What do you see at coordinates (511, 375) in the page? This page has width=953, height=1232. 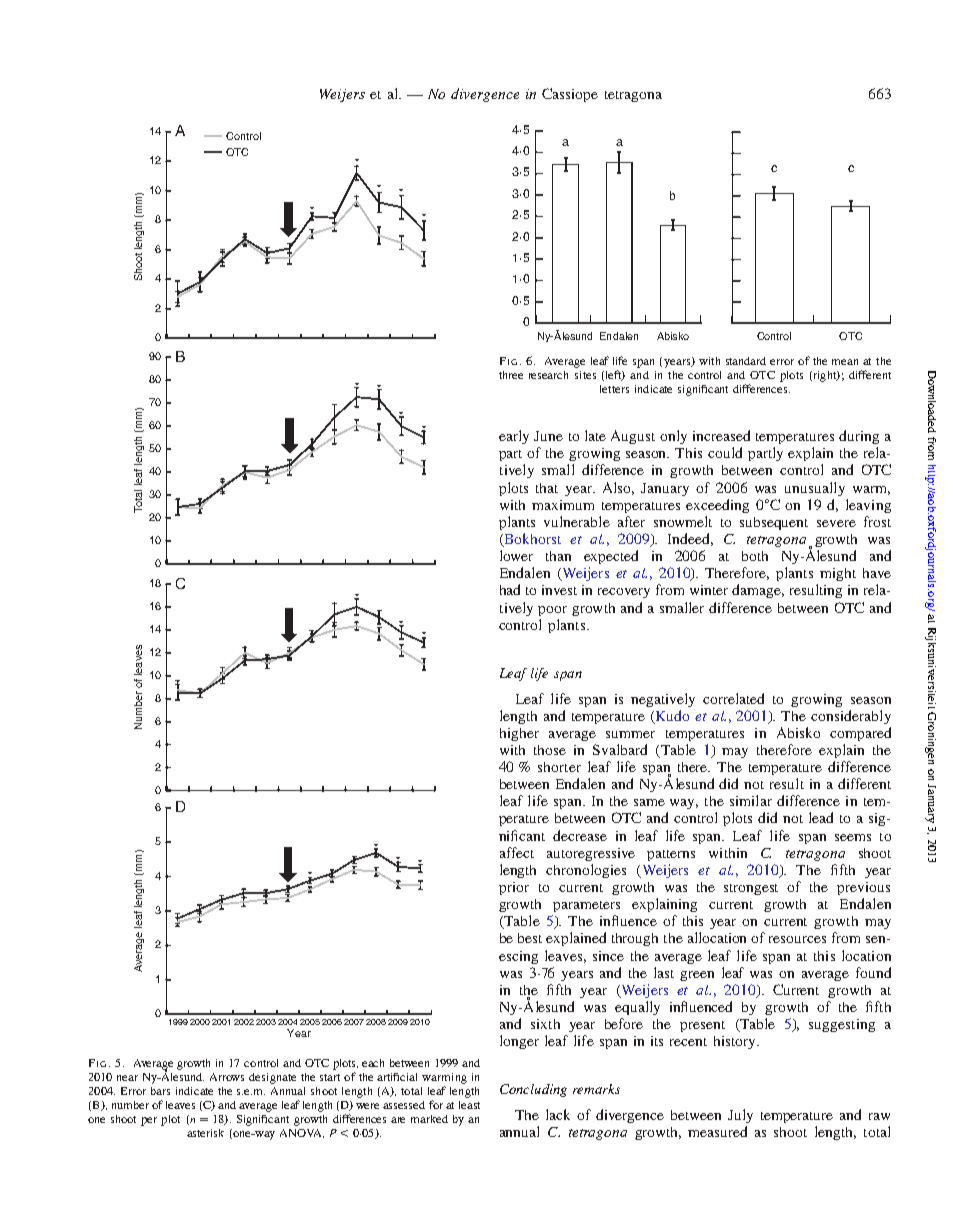 I see `three` at bounding box center [511, 375].
